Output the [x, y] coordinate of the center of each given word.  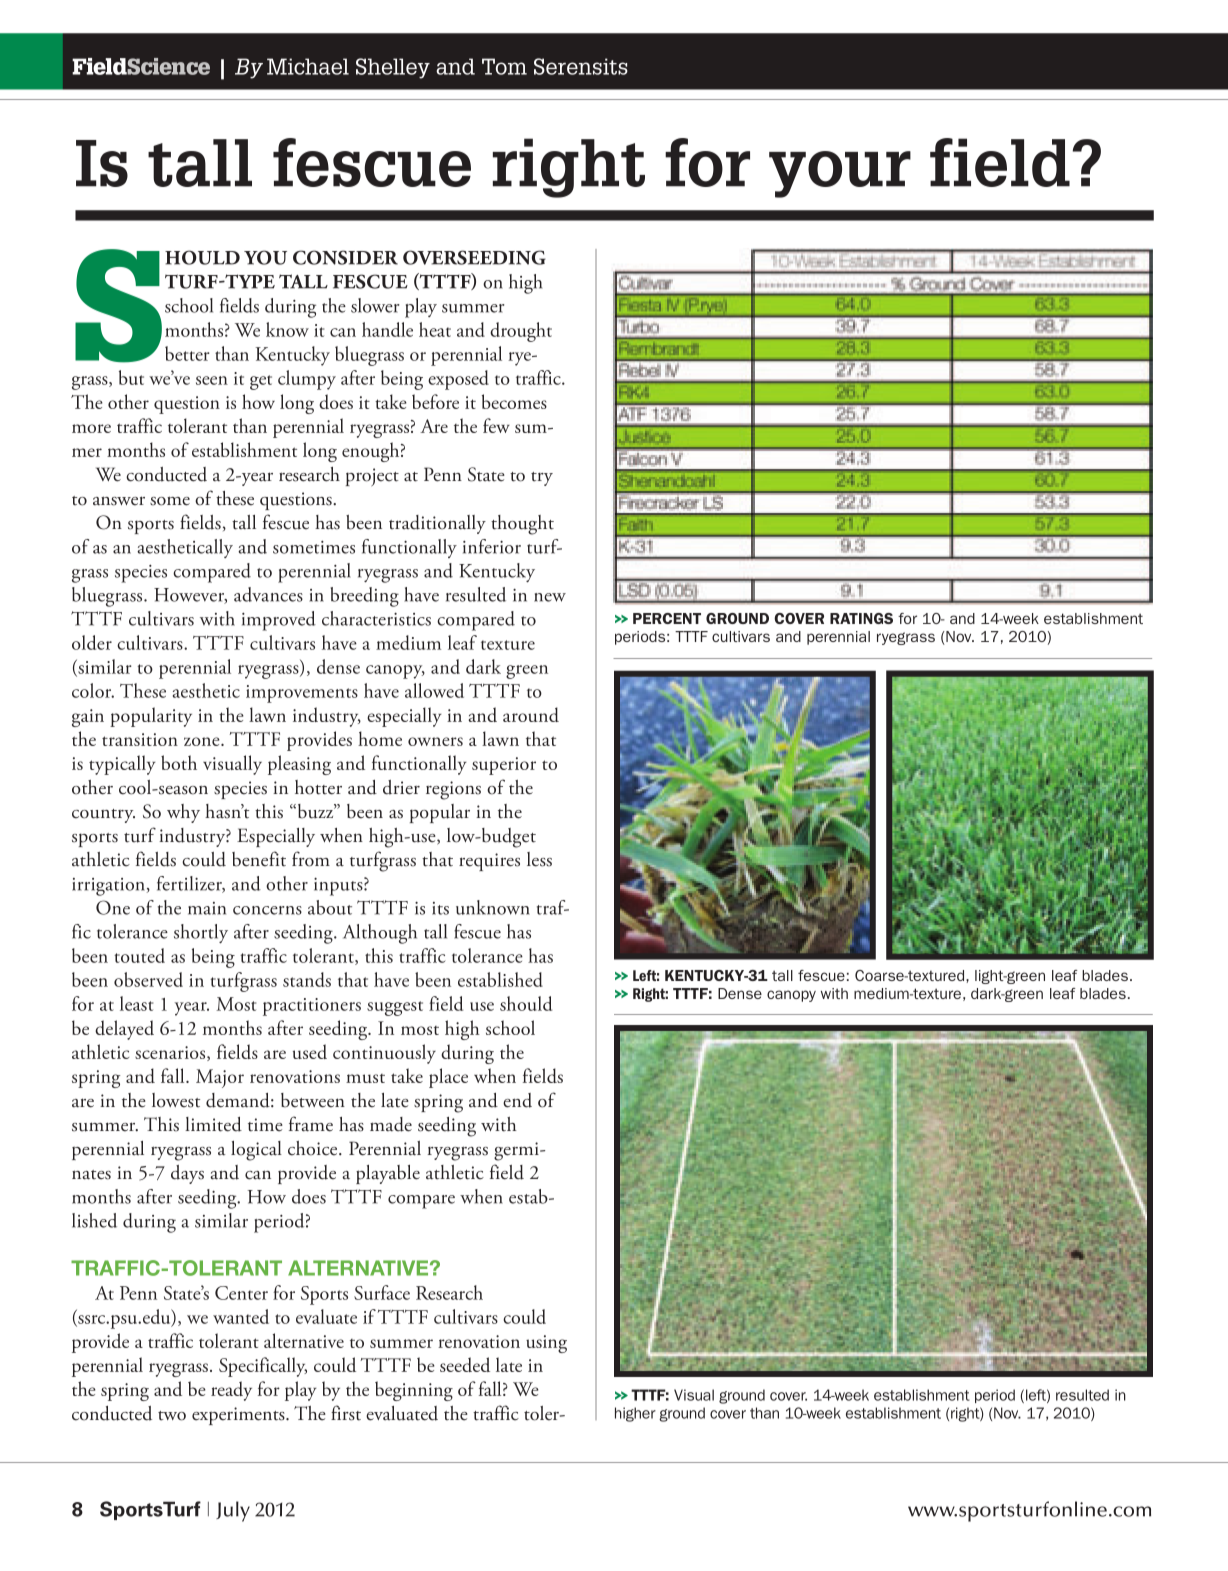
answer [119, 501]
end [517, 1100]
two [172, 1416]
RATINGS [861, 618]
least [136, 1003]
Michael [308, 66]
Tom [504, 66]
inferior [492, 546]
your [840, 174]
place [448, 1078]
